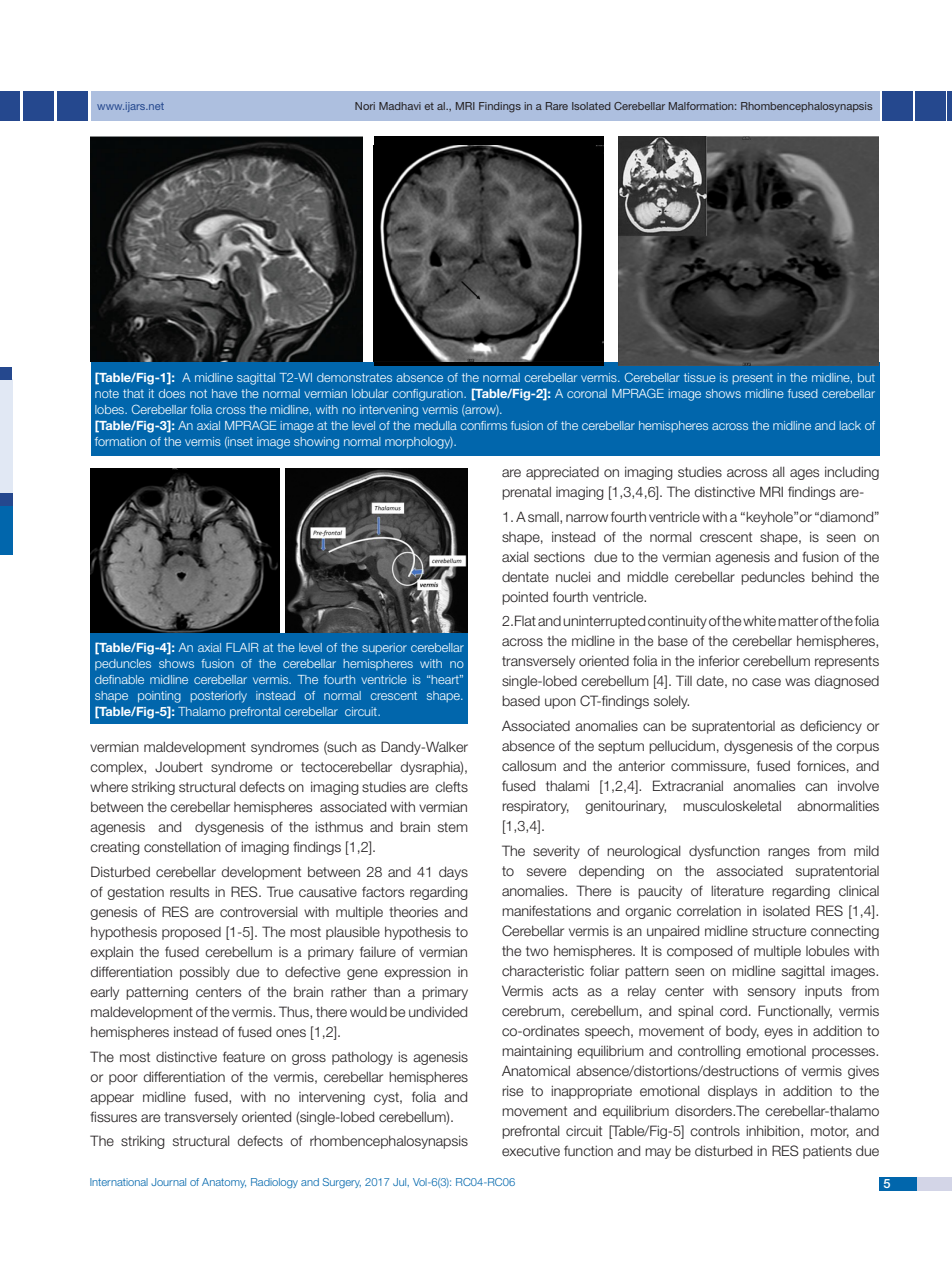 The height and width of the screenshot is (1270, 952). Describe the element at coordinates (557, 106) in the screenshot. I see `Rare` at that location.
